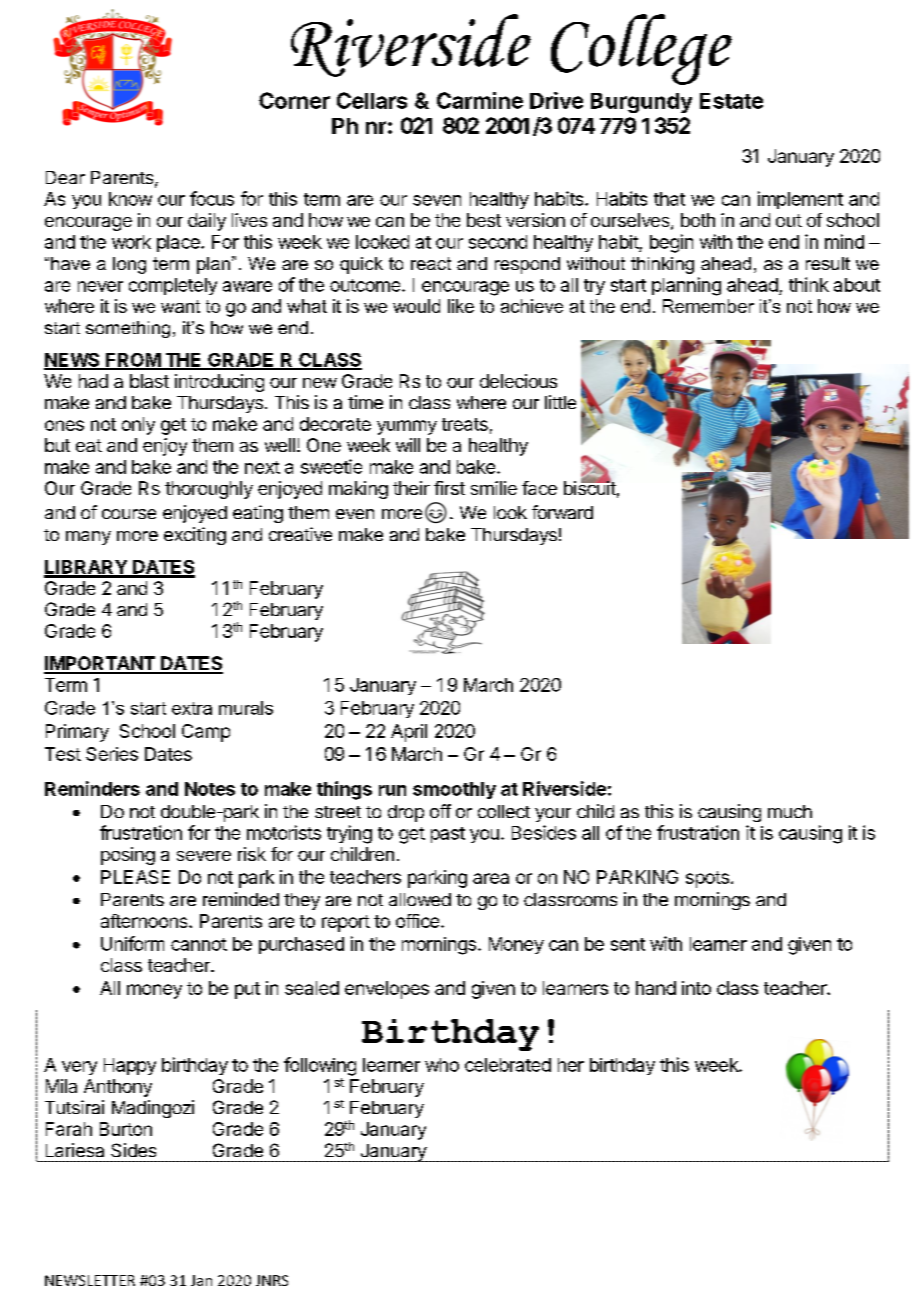  Describe the element at coordinates (118, 1088) in the page. I see `Anthony` at that location.
